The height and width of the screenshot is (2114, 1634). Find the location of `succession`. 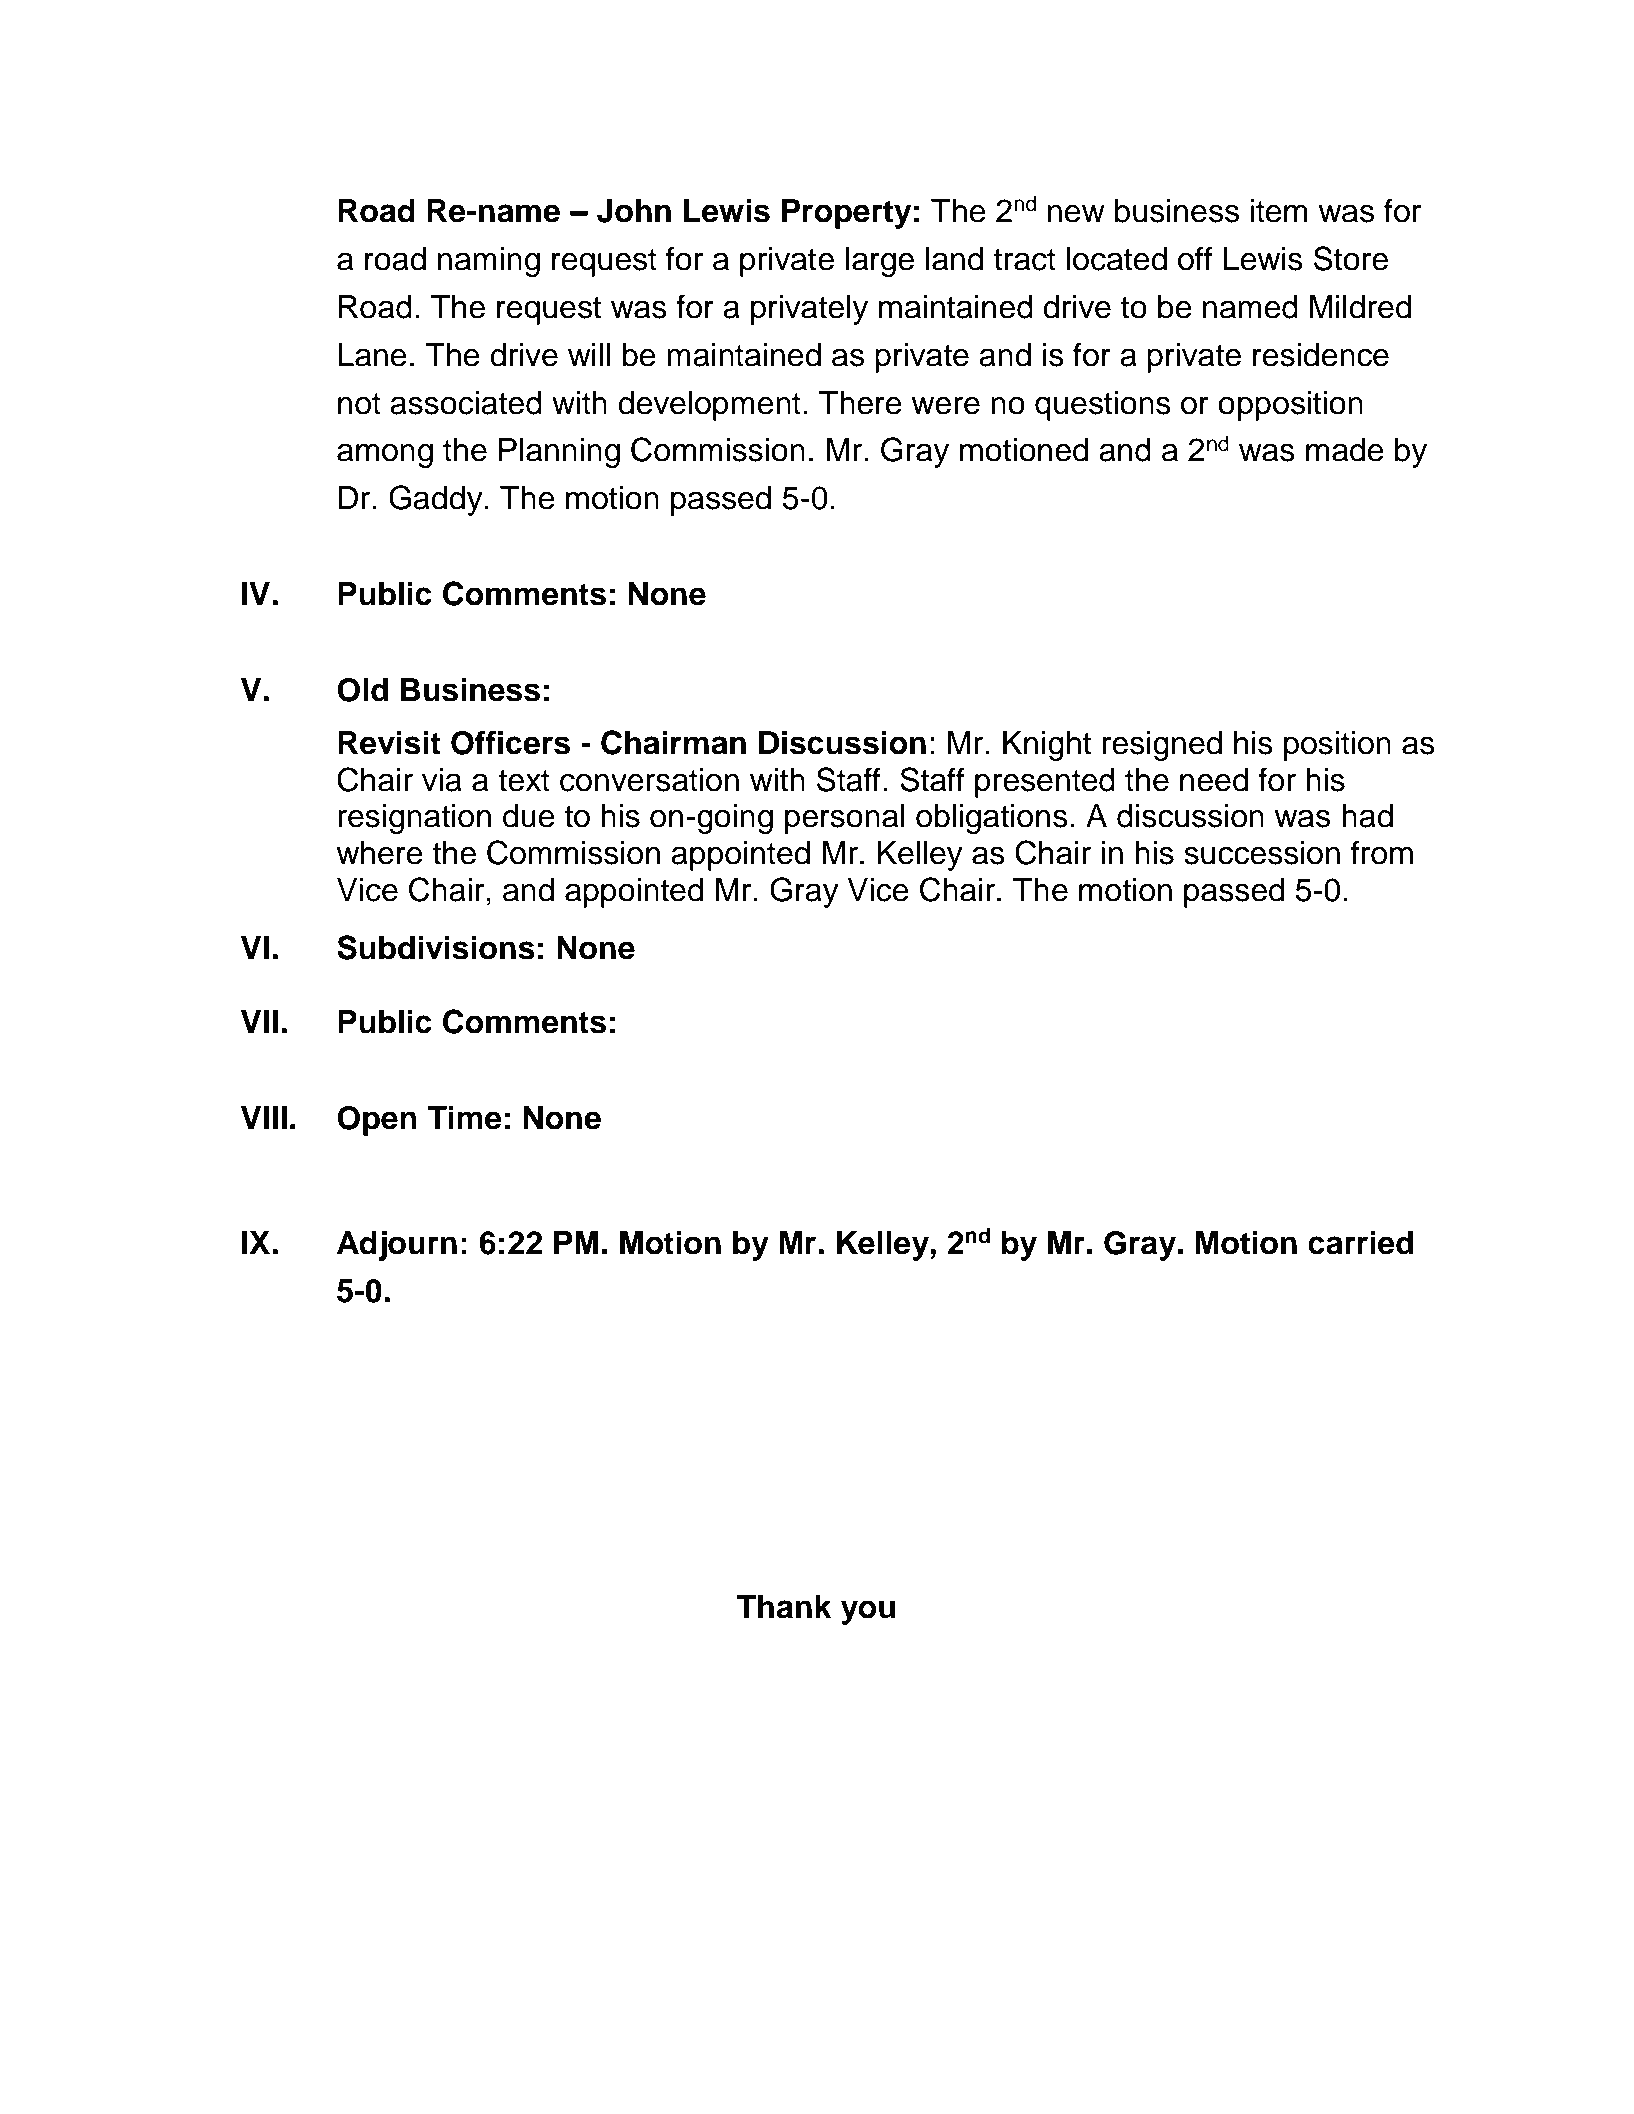

succession is located at coordinates (1262, 853).
